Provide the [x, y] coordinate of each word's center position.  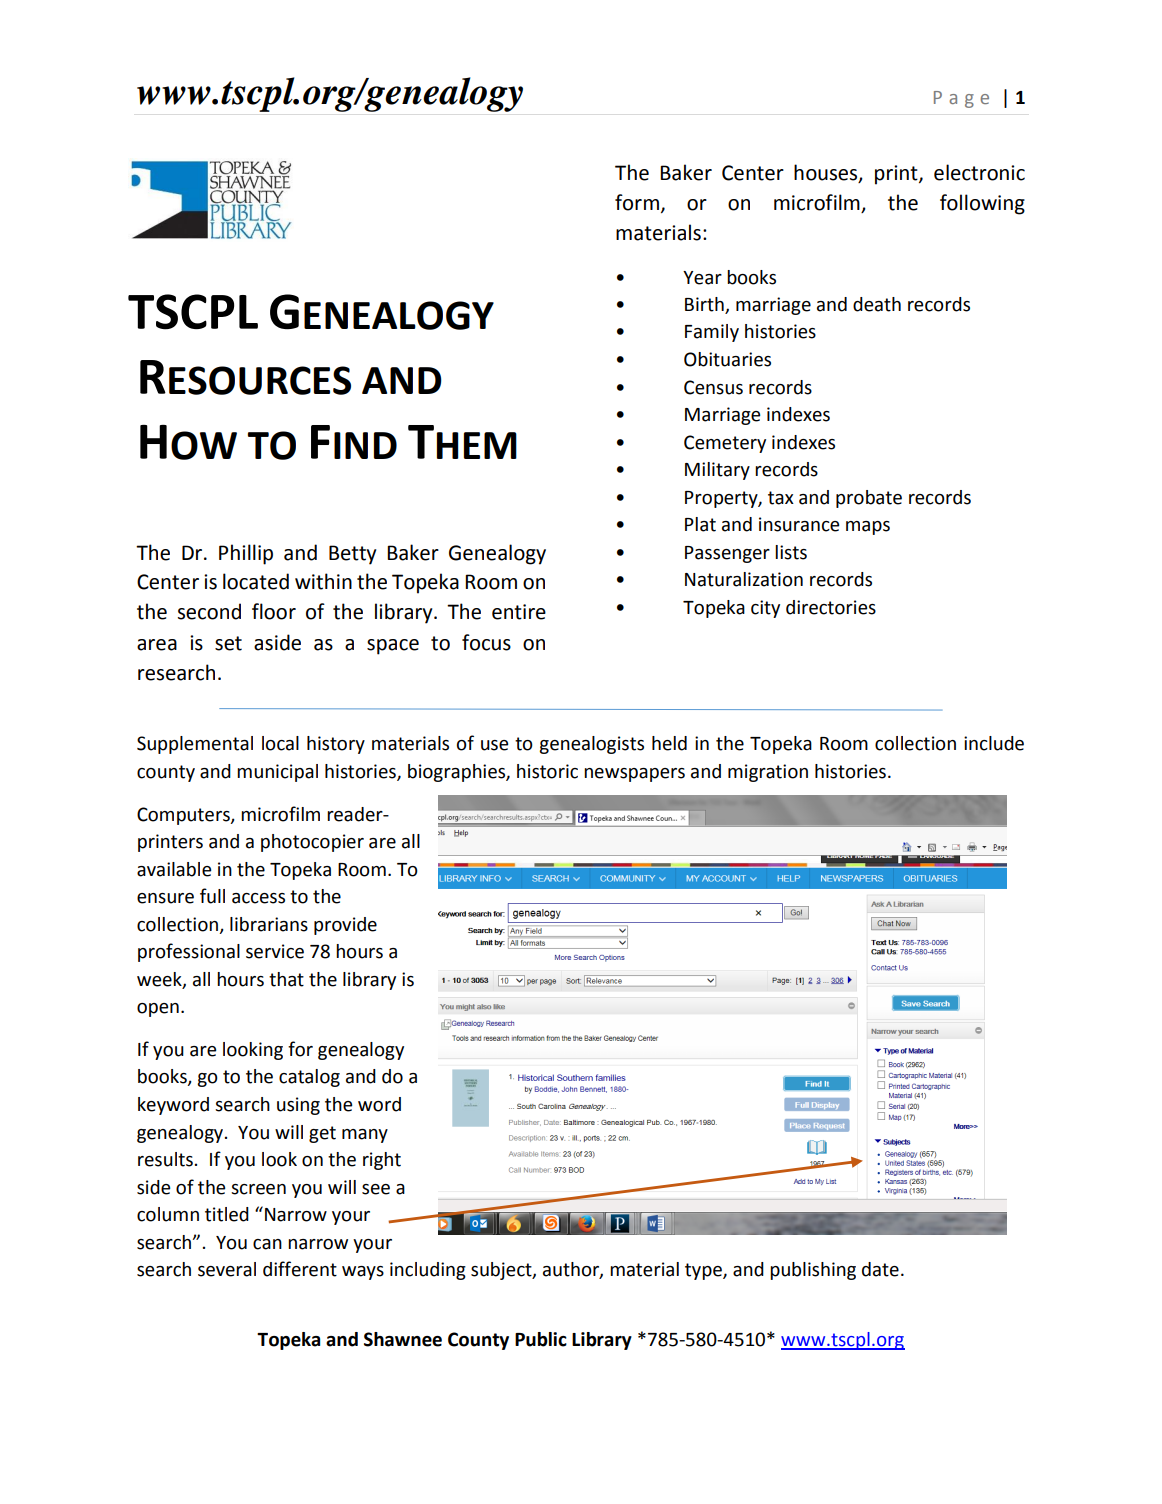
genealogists [591, 745]
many [365, 1136]
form [637, 202]
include [994, 743]
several [227, 1269]
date [880, 1269]
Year [702, 278]
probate [869, 499]
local [280, 743]
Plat [700, 524]
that [286, 979]
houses [827, 173]
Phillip [246, 554]
